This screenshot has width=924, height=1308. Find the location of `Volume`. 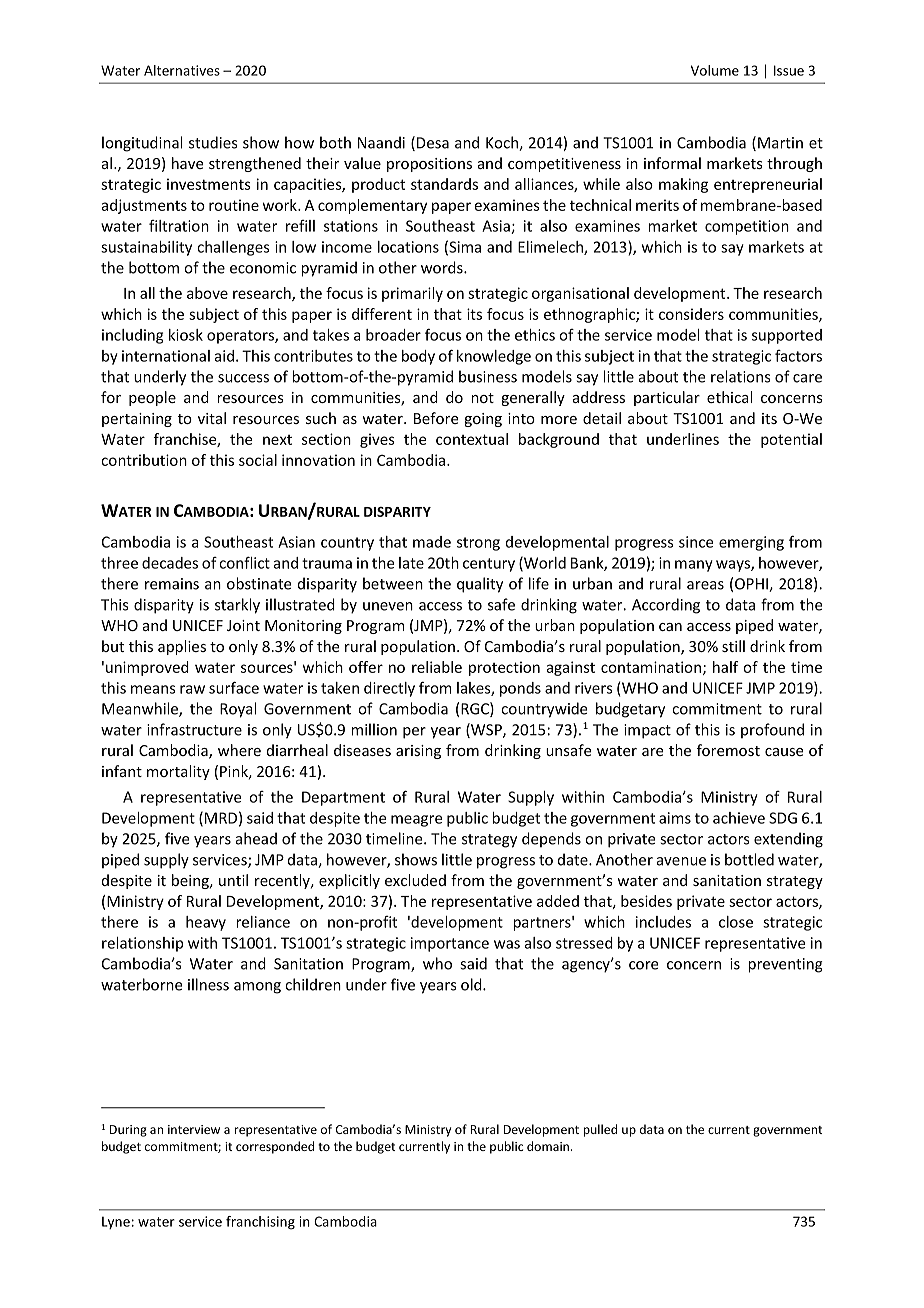

Volume is located at coordinates (715, 70).
